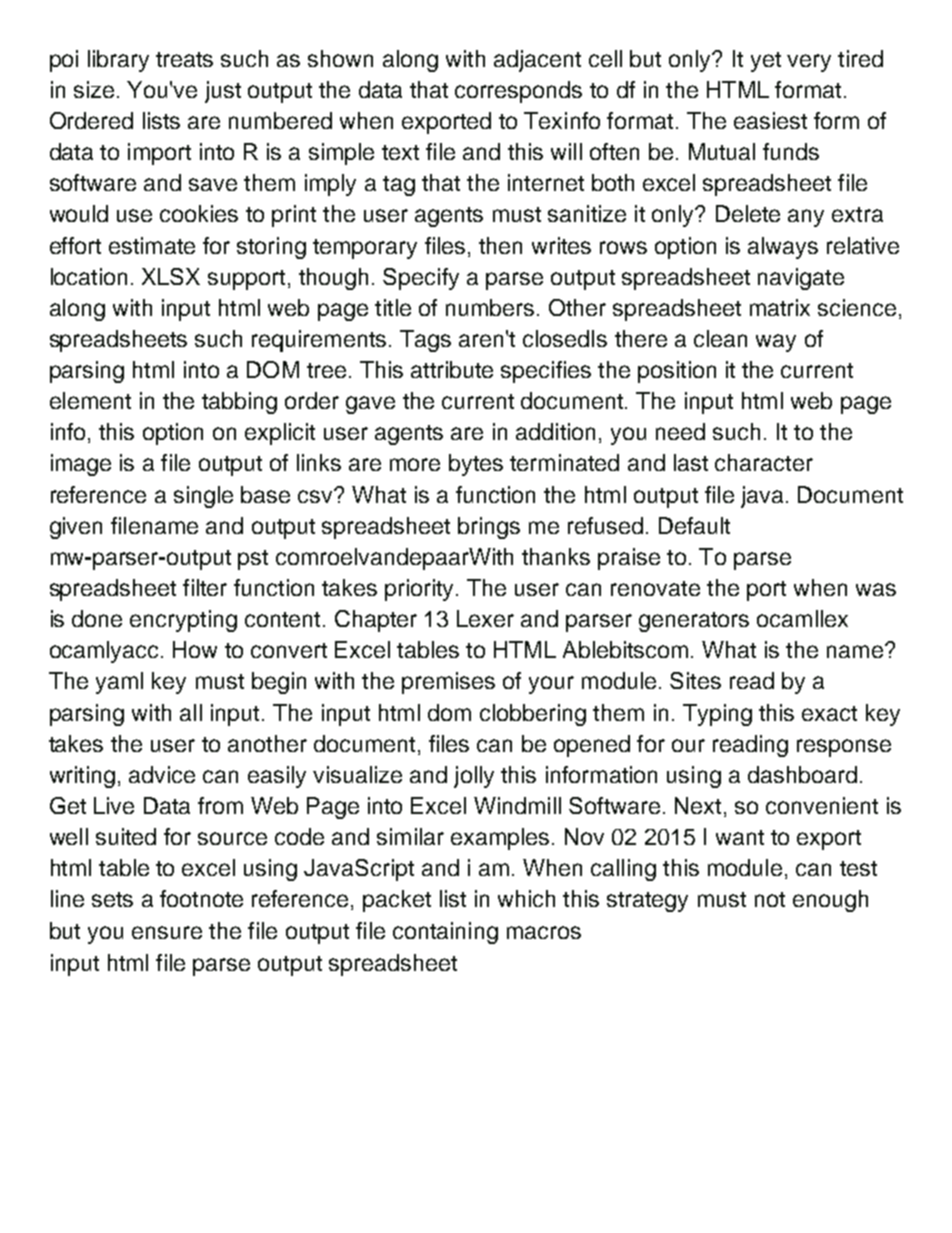 This image has width=952, height=1233. I want to click on clean, so click(720, 338).
